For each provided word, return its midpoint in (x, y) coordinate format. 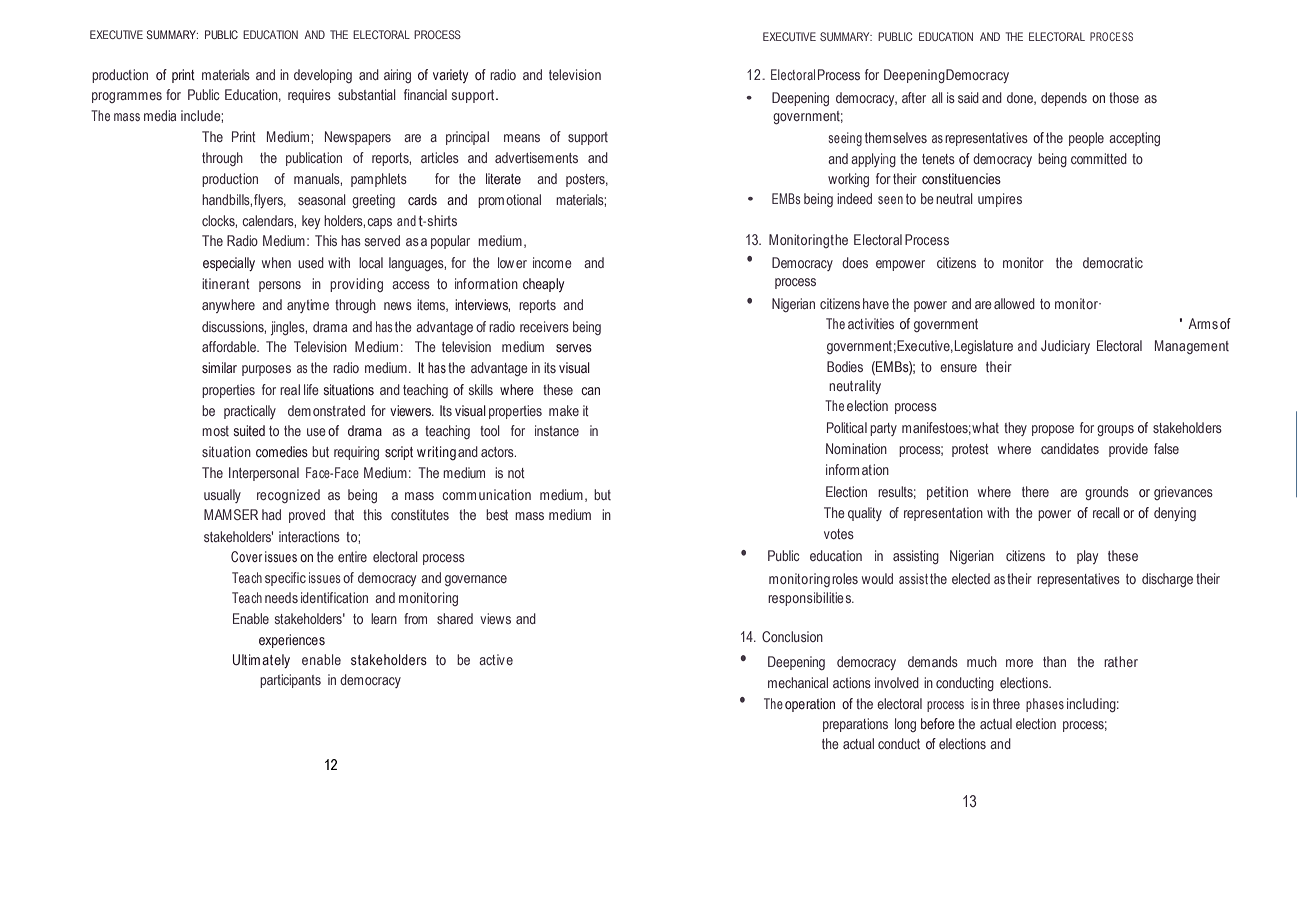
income (552, 262)
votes (839, 534)
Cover (246, 556)
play (1087, 557)
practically (250, 412)
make (564, 410)
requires (309, 96)
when (276, 262)
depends (1064, 99)
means (522, 138)
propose (1053, 430)
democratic (1113, 262)
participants (290, 681)
